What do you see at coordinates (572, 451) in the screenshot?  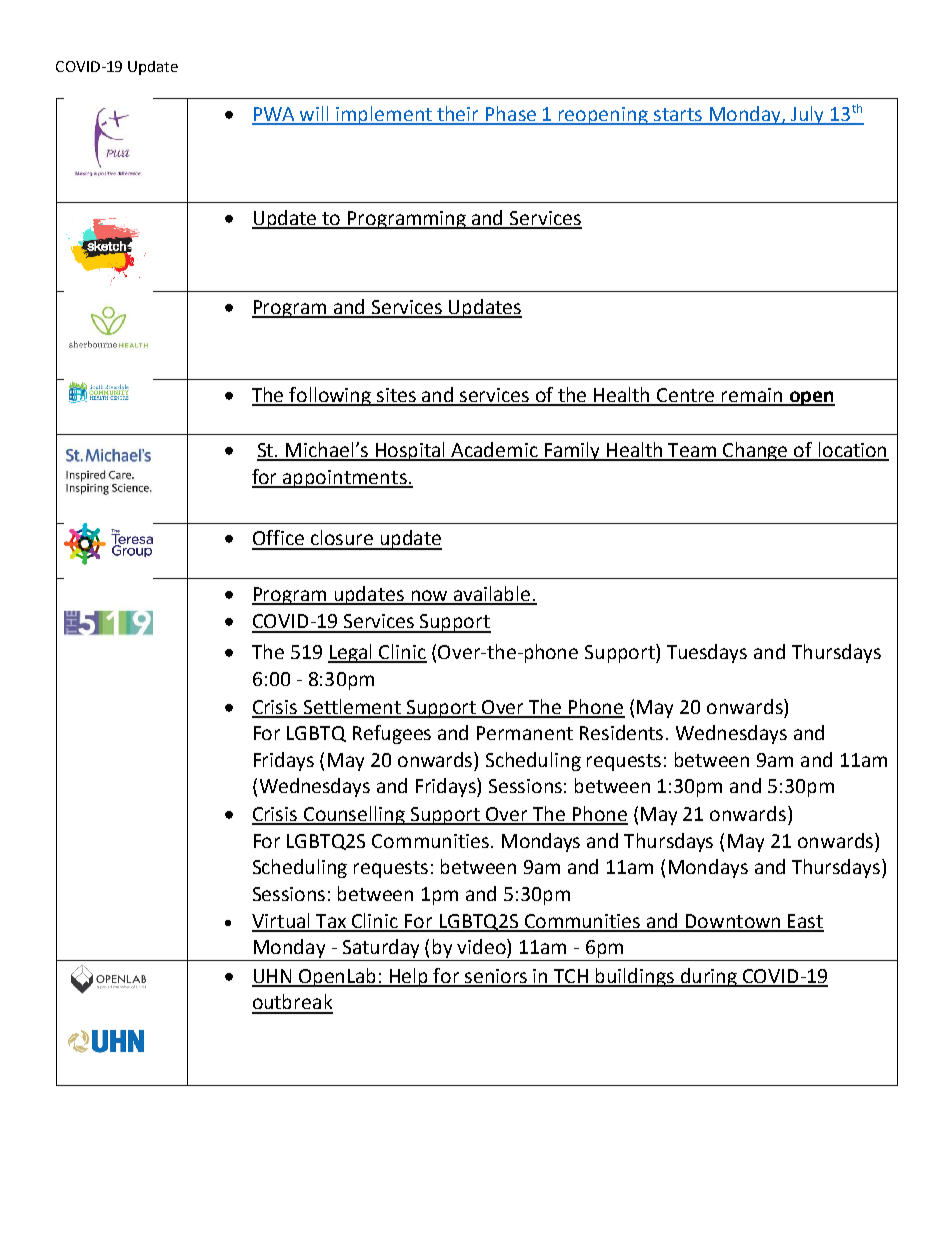 I see `Family` at bounding box center [572, 451].
